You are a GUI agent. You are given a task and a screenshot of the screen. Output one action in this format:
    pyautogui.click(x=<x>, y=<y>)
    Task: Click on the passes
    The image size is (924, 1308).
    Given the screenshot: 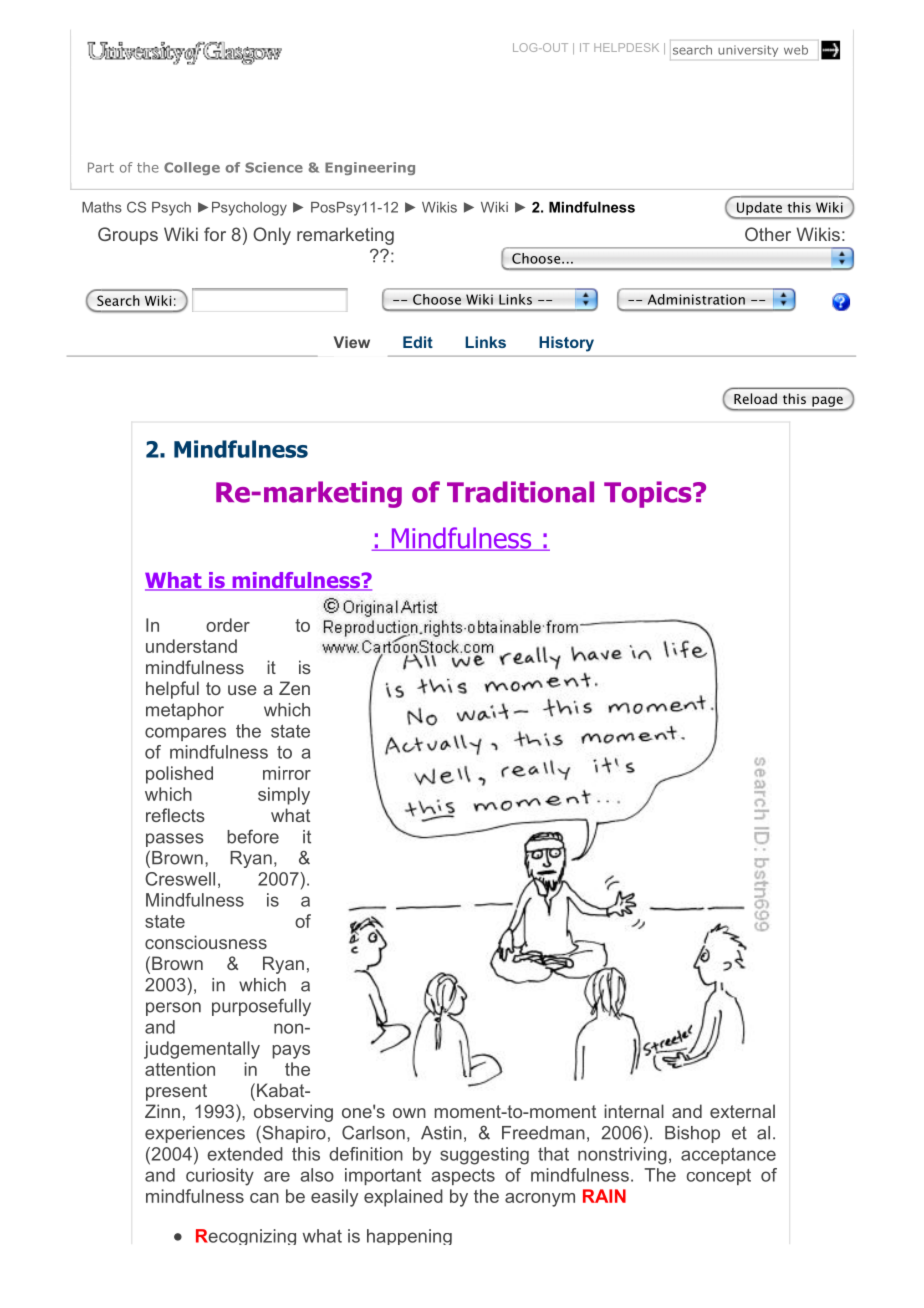 What is the action you would take?
    pyautogui.click(x=175, y=840)
